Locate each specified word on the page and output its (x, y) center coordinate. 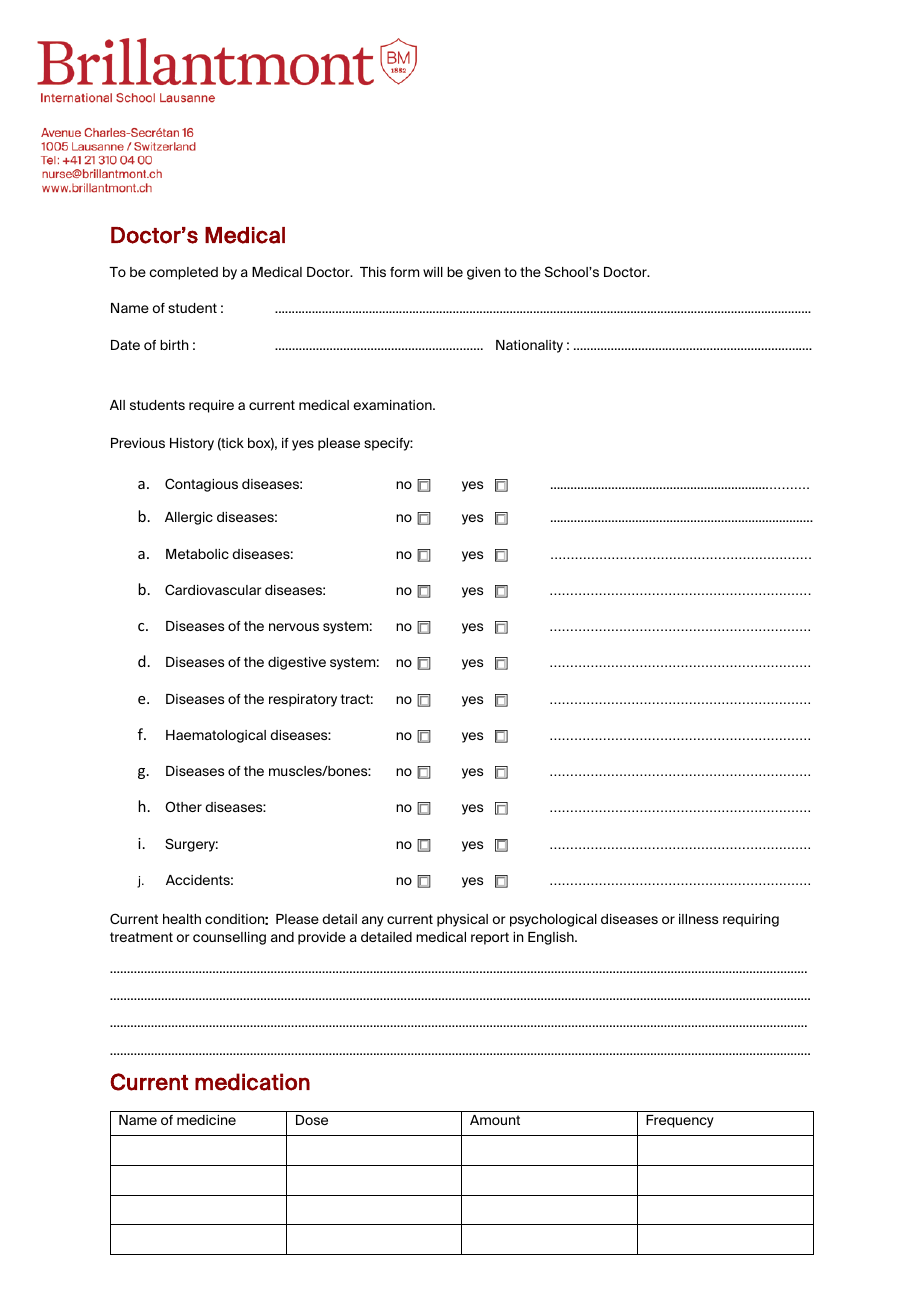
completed (183, 273)
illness (698, 919)
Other (183, 806)
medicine (206, 1120)
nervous (294, 627)
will (433, 272)
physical (462, 920)
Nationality (529, 346)
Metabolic (197, 554)
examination (393, 405)
